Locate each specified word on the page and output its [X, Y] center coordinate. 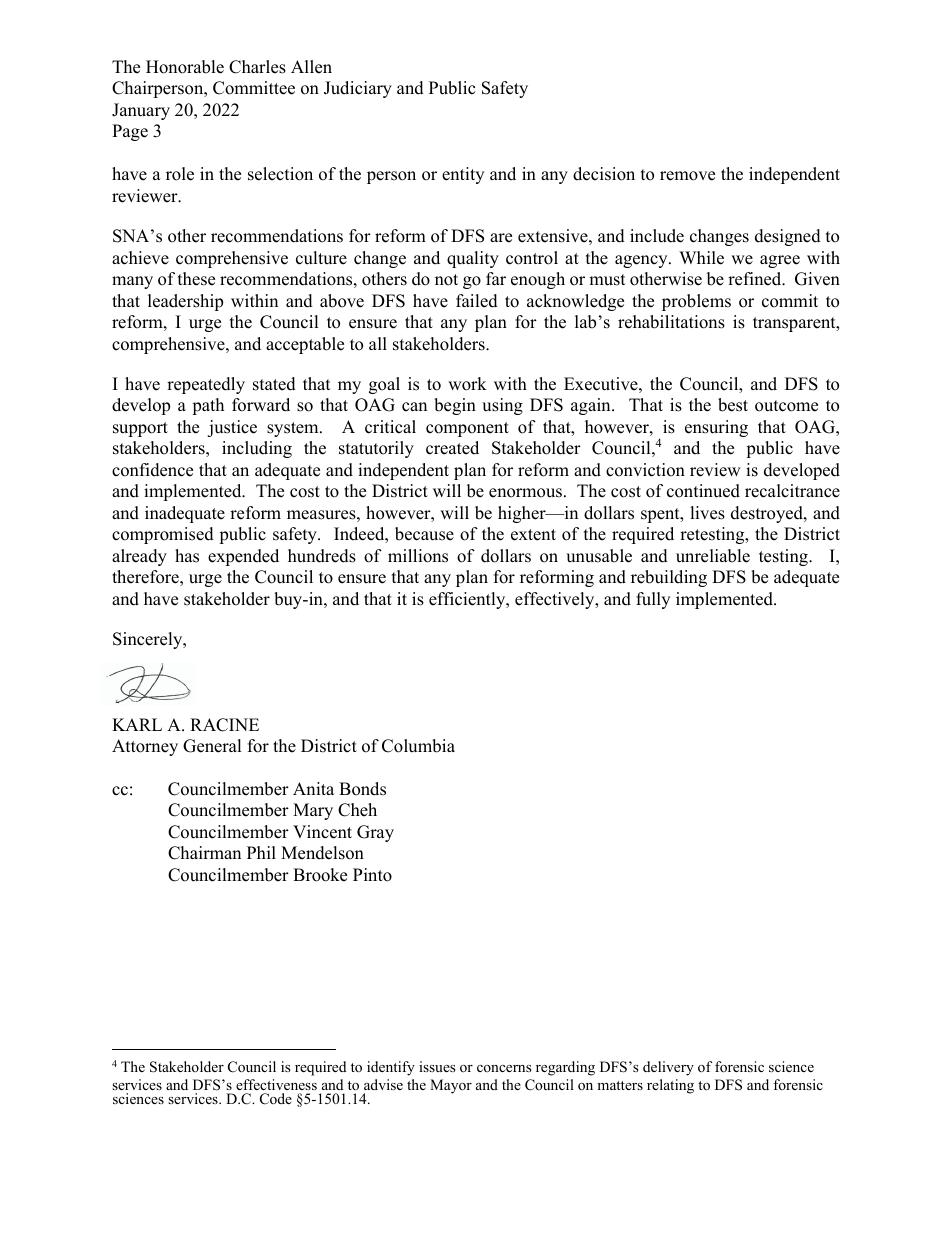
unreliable [713, 556]
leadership [185, 302]
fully [653, 600]
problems [696, 302]
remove [687, 176]
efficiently [468, 600]
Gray [375, 833]
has [187, 556]
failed [477, 301]
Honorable [185, 67]
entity [463, 175]
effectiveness [276, 1084]
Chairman [204, 853]
